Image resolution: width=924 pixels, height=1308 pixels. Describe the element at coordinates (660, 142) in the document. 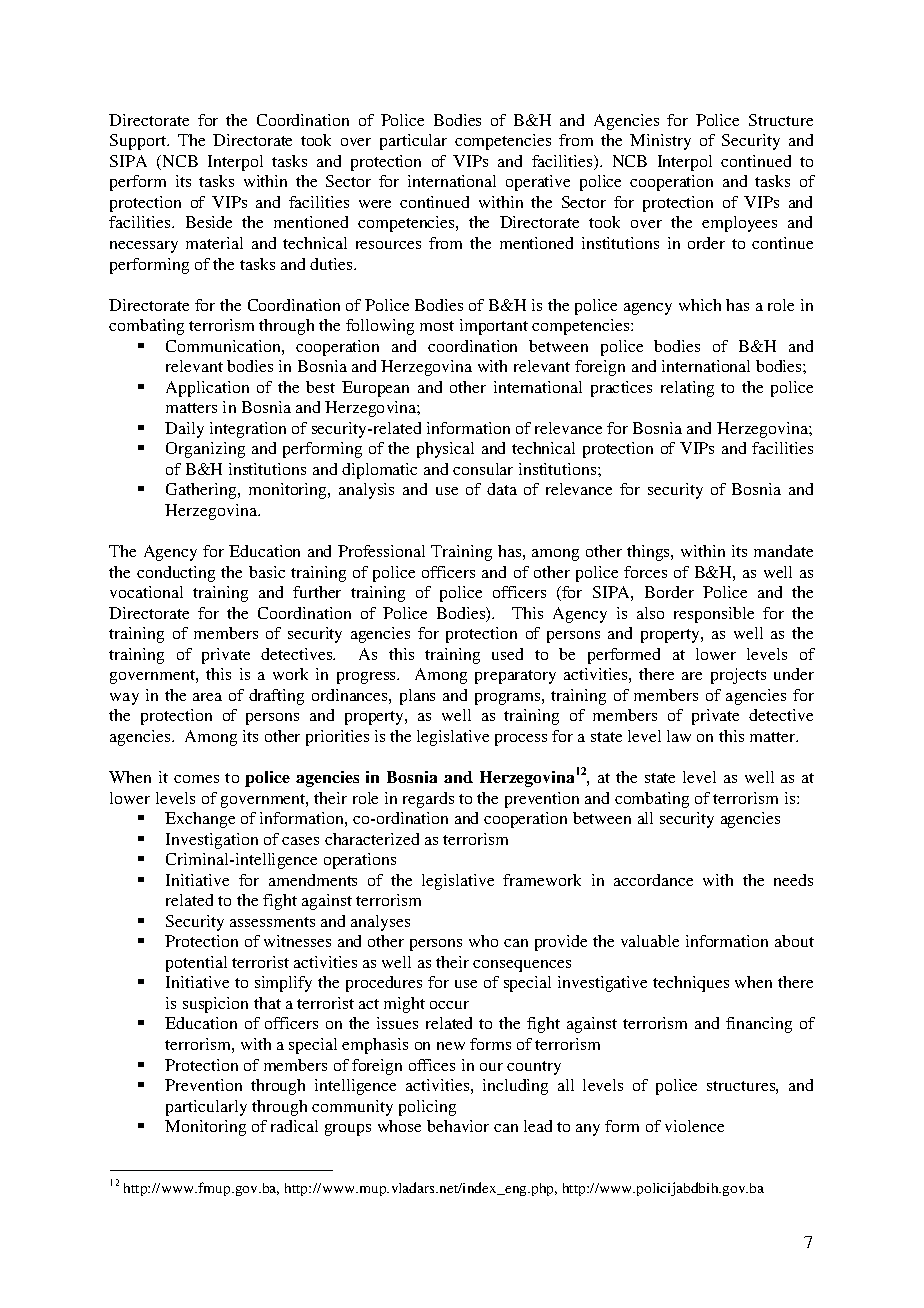

I see `Ministry` at that location.
